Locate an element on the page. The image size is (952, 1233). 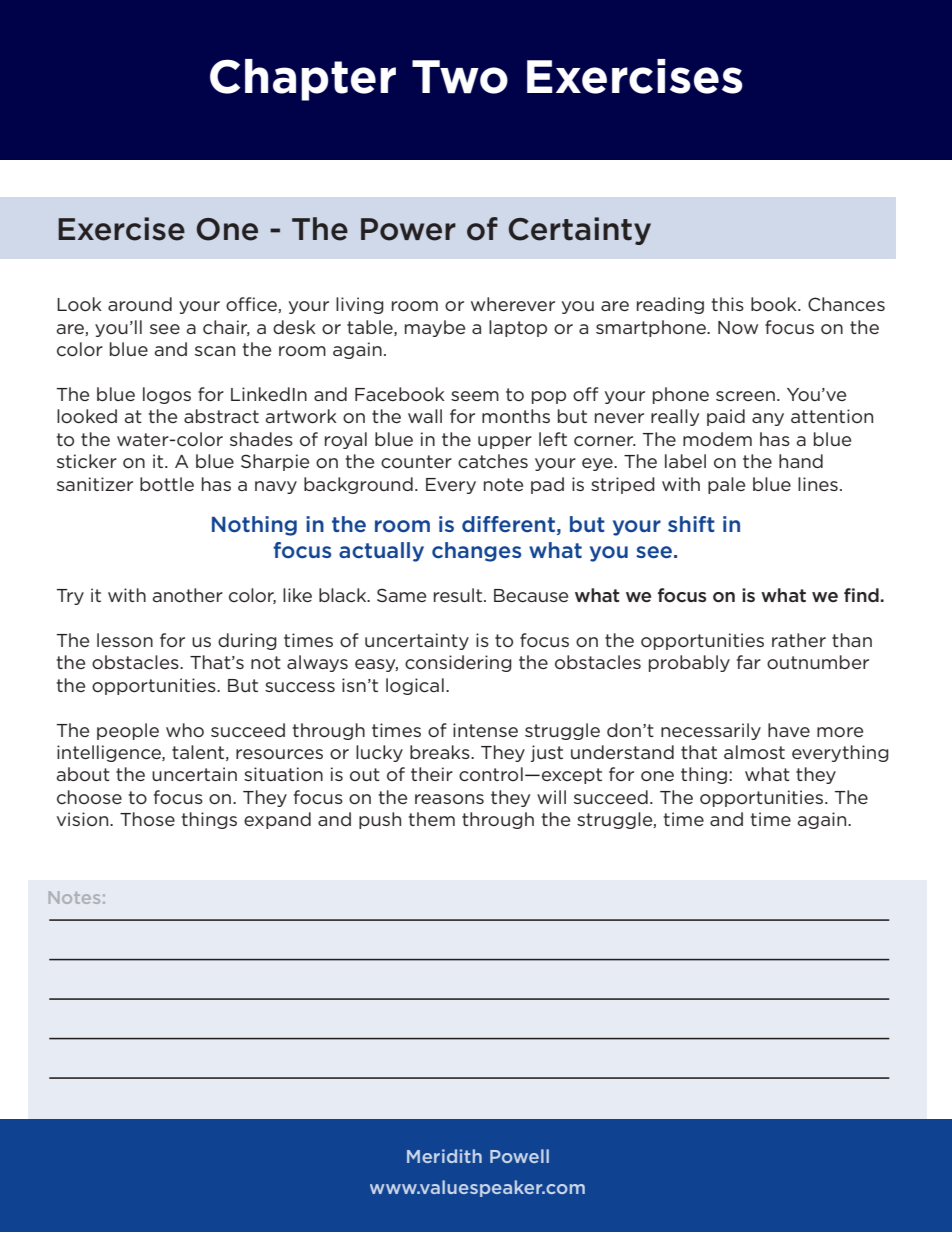
Chapter is located at coordinates (303, 80).
